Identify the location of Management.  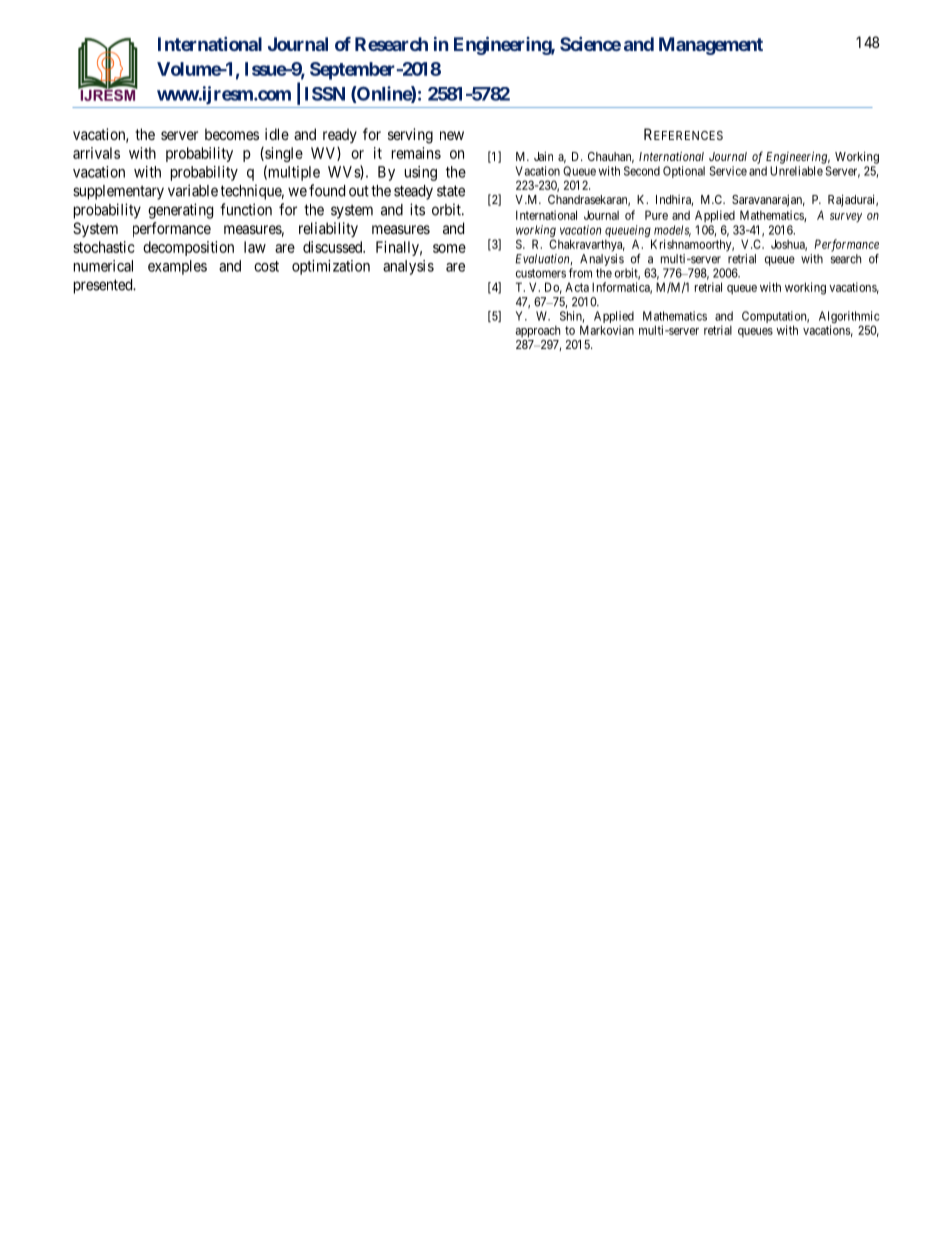
(711, 46).
